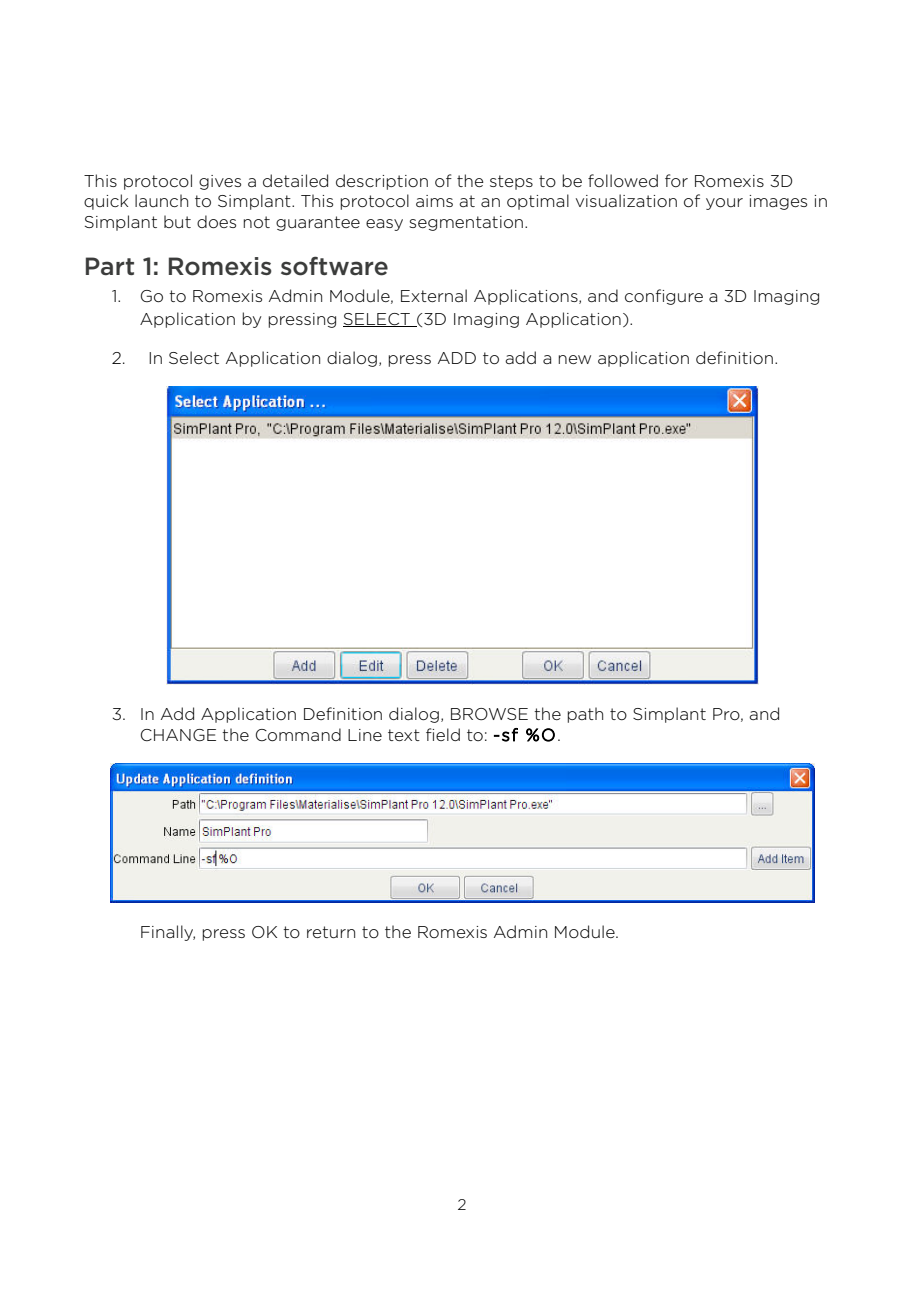 The height and width of the page is (1308, 924). I want to click on launch, so click(161, 200).
